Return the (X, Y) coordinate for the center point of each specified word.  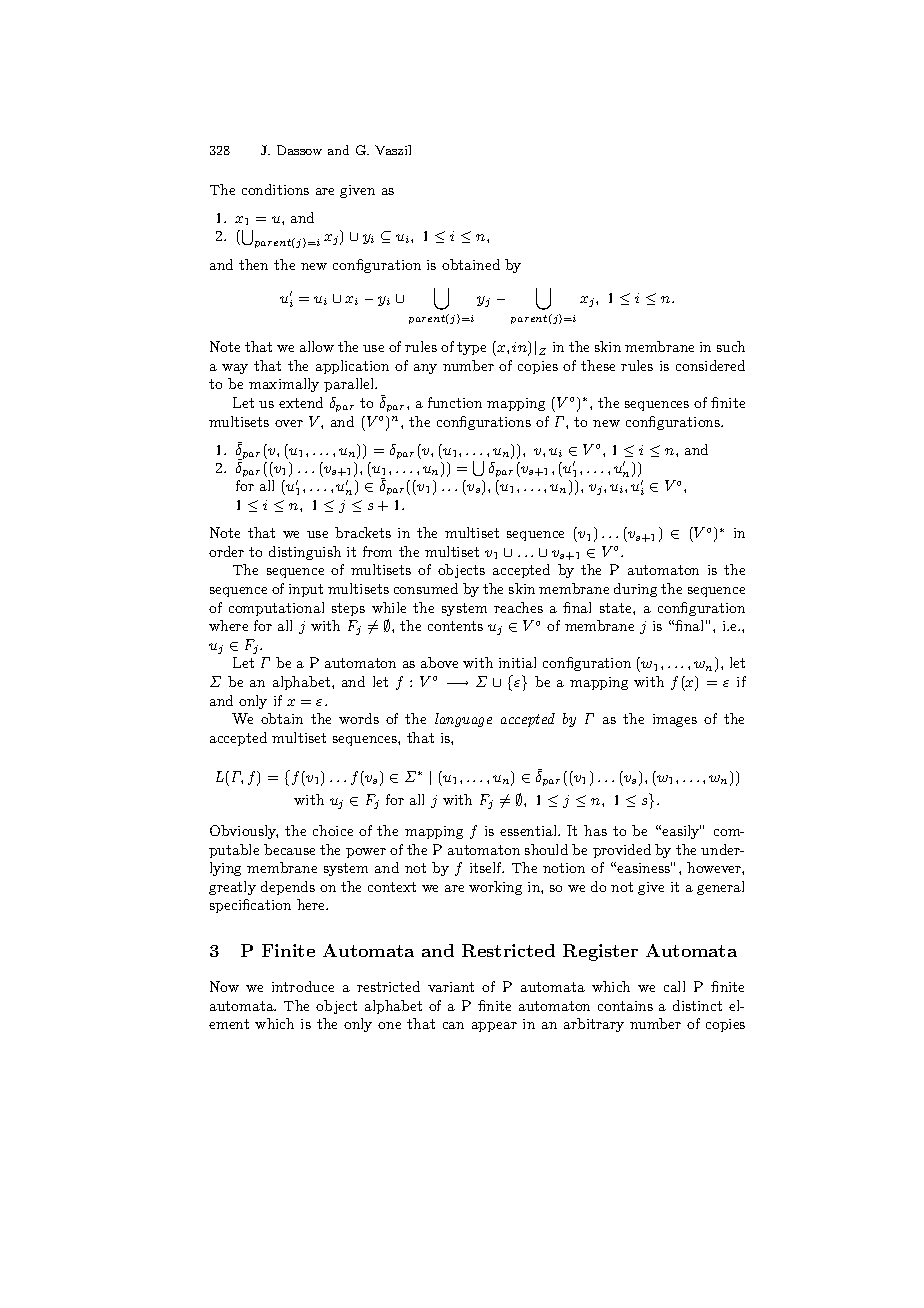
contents (455, 626)
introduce (303, 986)
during (635, 590)
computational (276, 609)
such (731, 346)
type (471, 348)
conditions (275, 189)
